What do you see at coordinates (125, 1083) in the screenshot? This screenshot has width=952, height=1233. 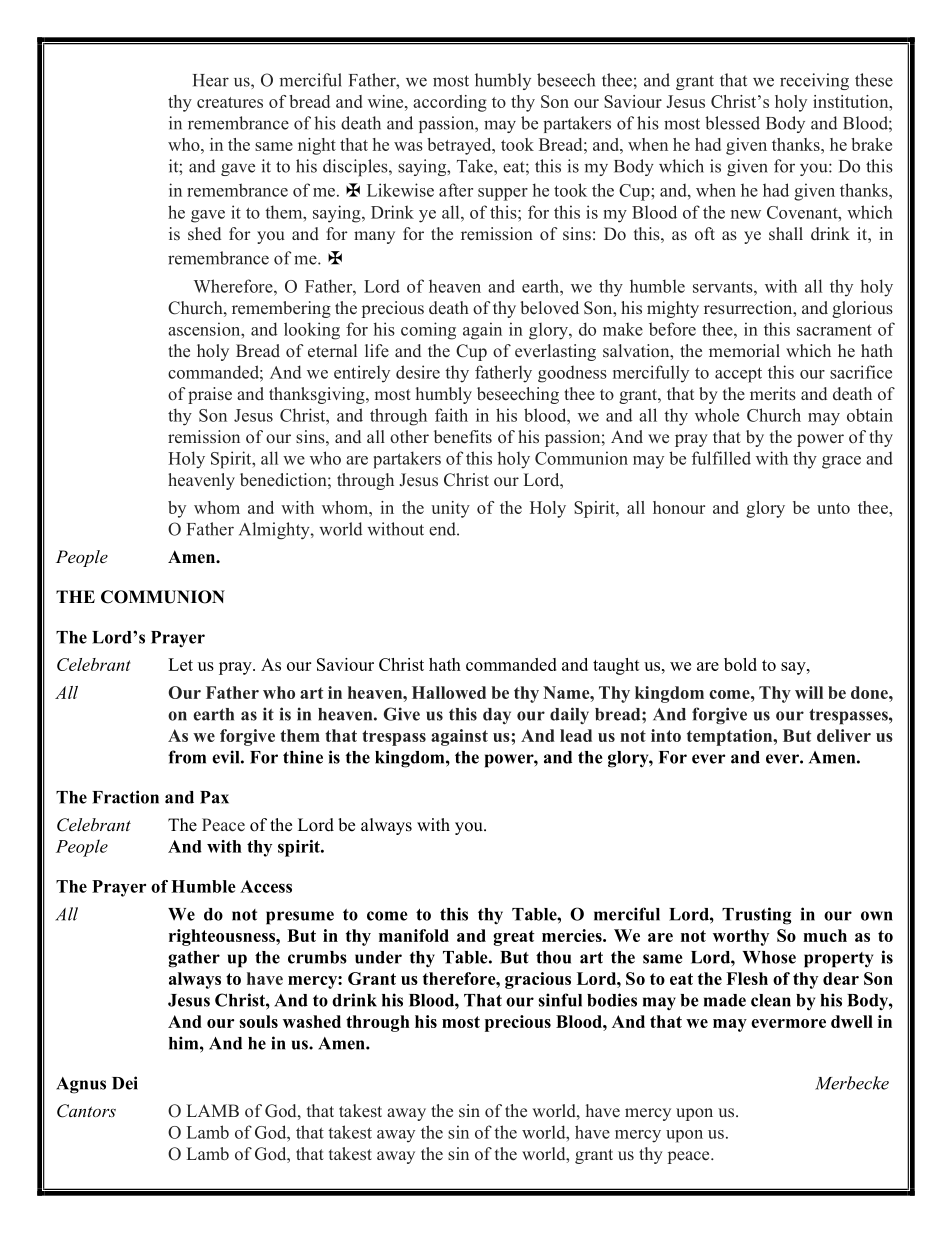 I see `Dei` at bounding box center [125, 1083].
